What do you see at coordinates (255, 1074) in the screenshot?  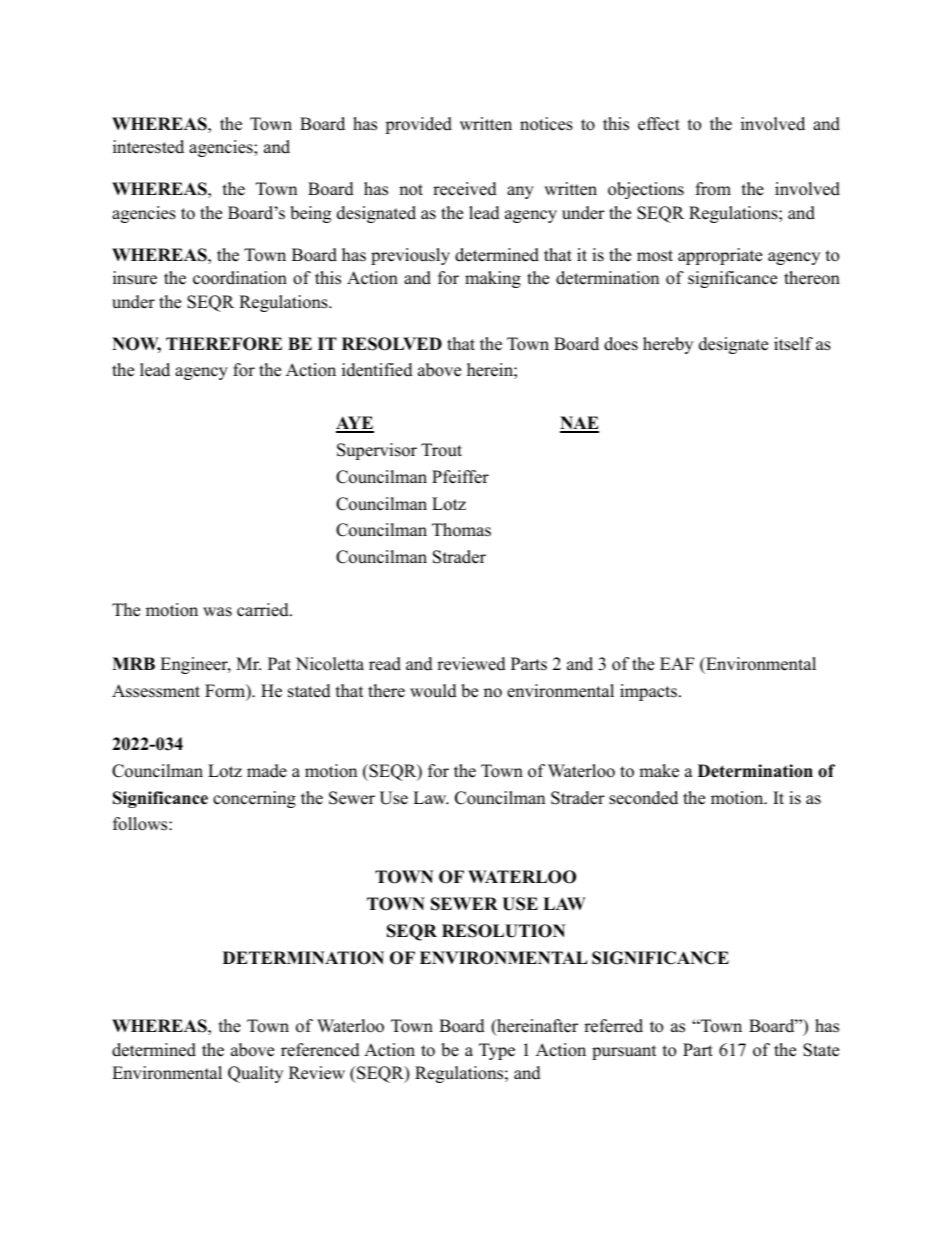 I see `Quality` at bounding box center [255, 1074].
